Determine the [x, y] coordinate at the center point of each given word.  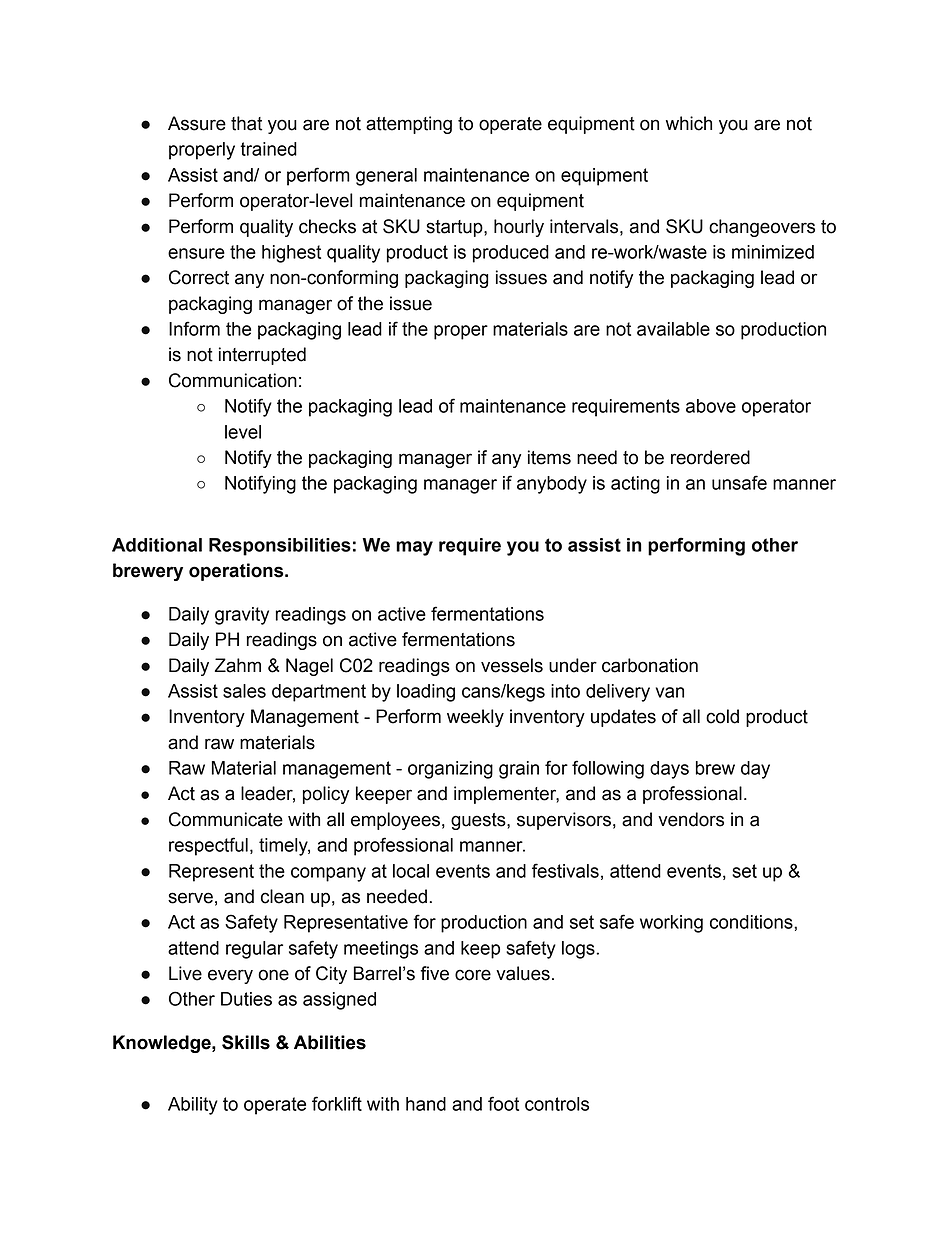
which [689, 123]
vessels [512, 665]
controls [557, 1104]
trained [268, 149]
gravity [242, 616]
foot [503, 1103]
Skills [246, 1042]
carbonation [650, 665]
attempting [409, 125]
